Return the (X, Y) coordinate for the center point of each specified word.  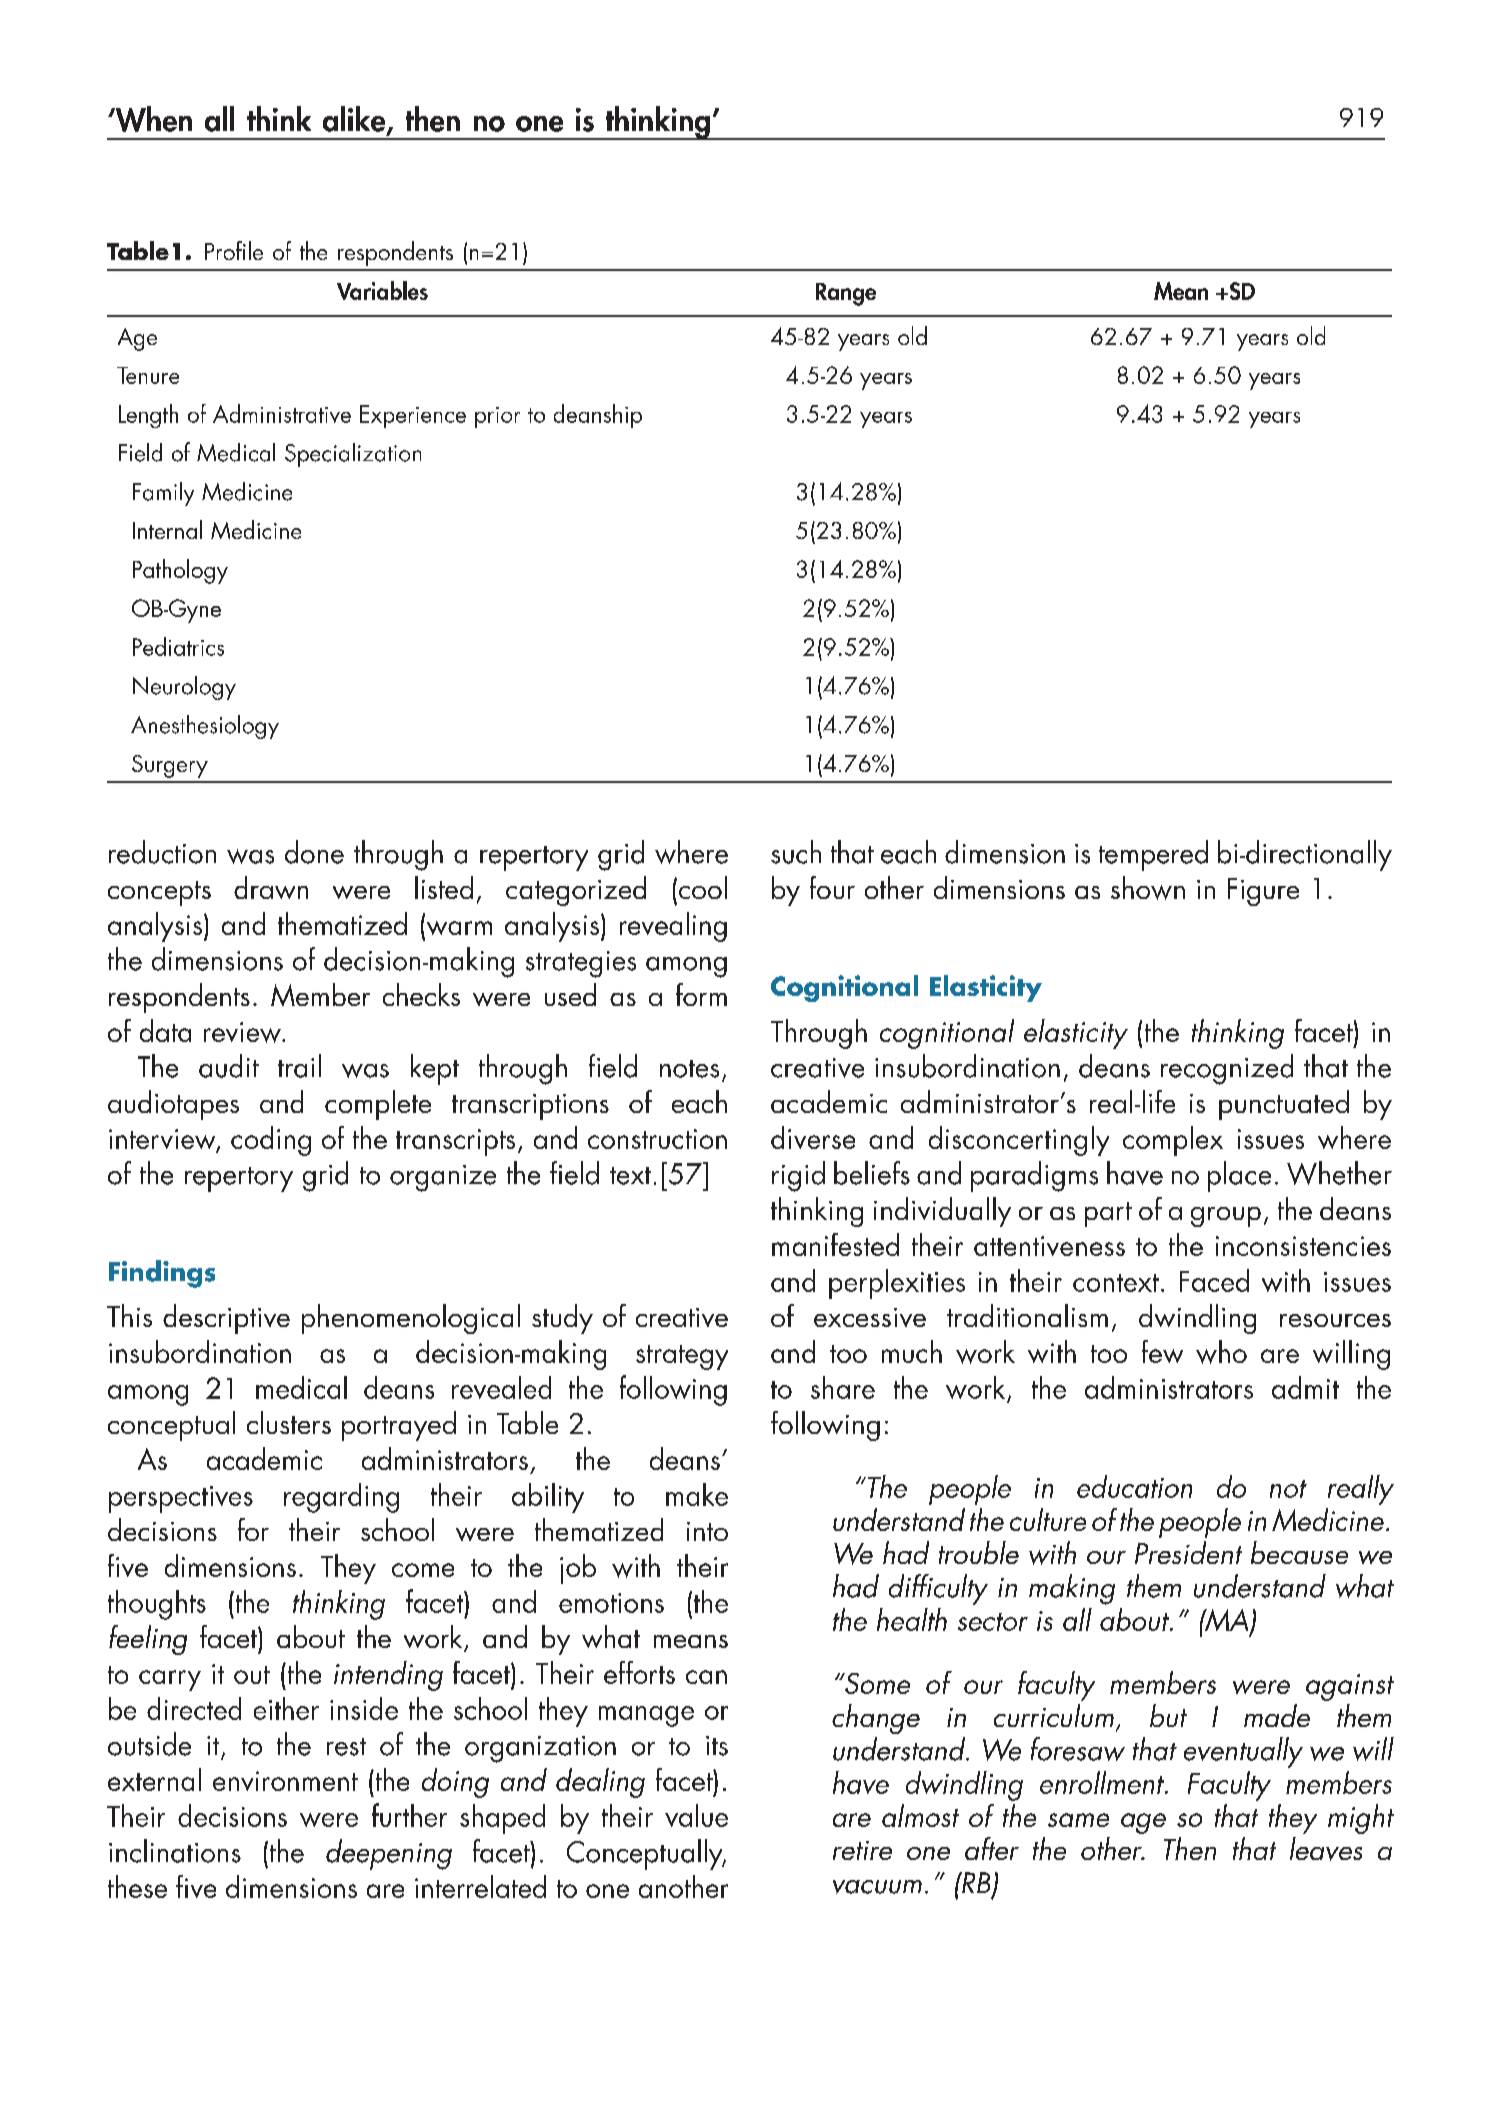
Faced (1214, 1280)
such (796, 852)
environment (285, 1781)
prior (497, 417)
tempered (1153, 855)
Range (846, 294)
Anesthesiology (205, 727)
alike (355, 120)
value (696, 1815)
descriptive (226, 1319)
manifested (835, 1244)
